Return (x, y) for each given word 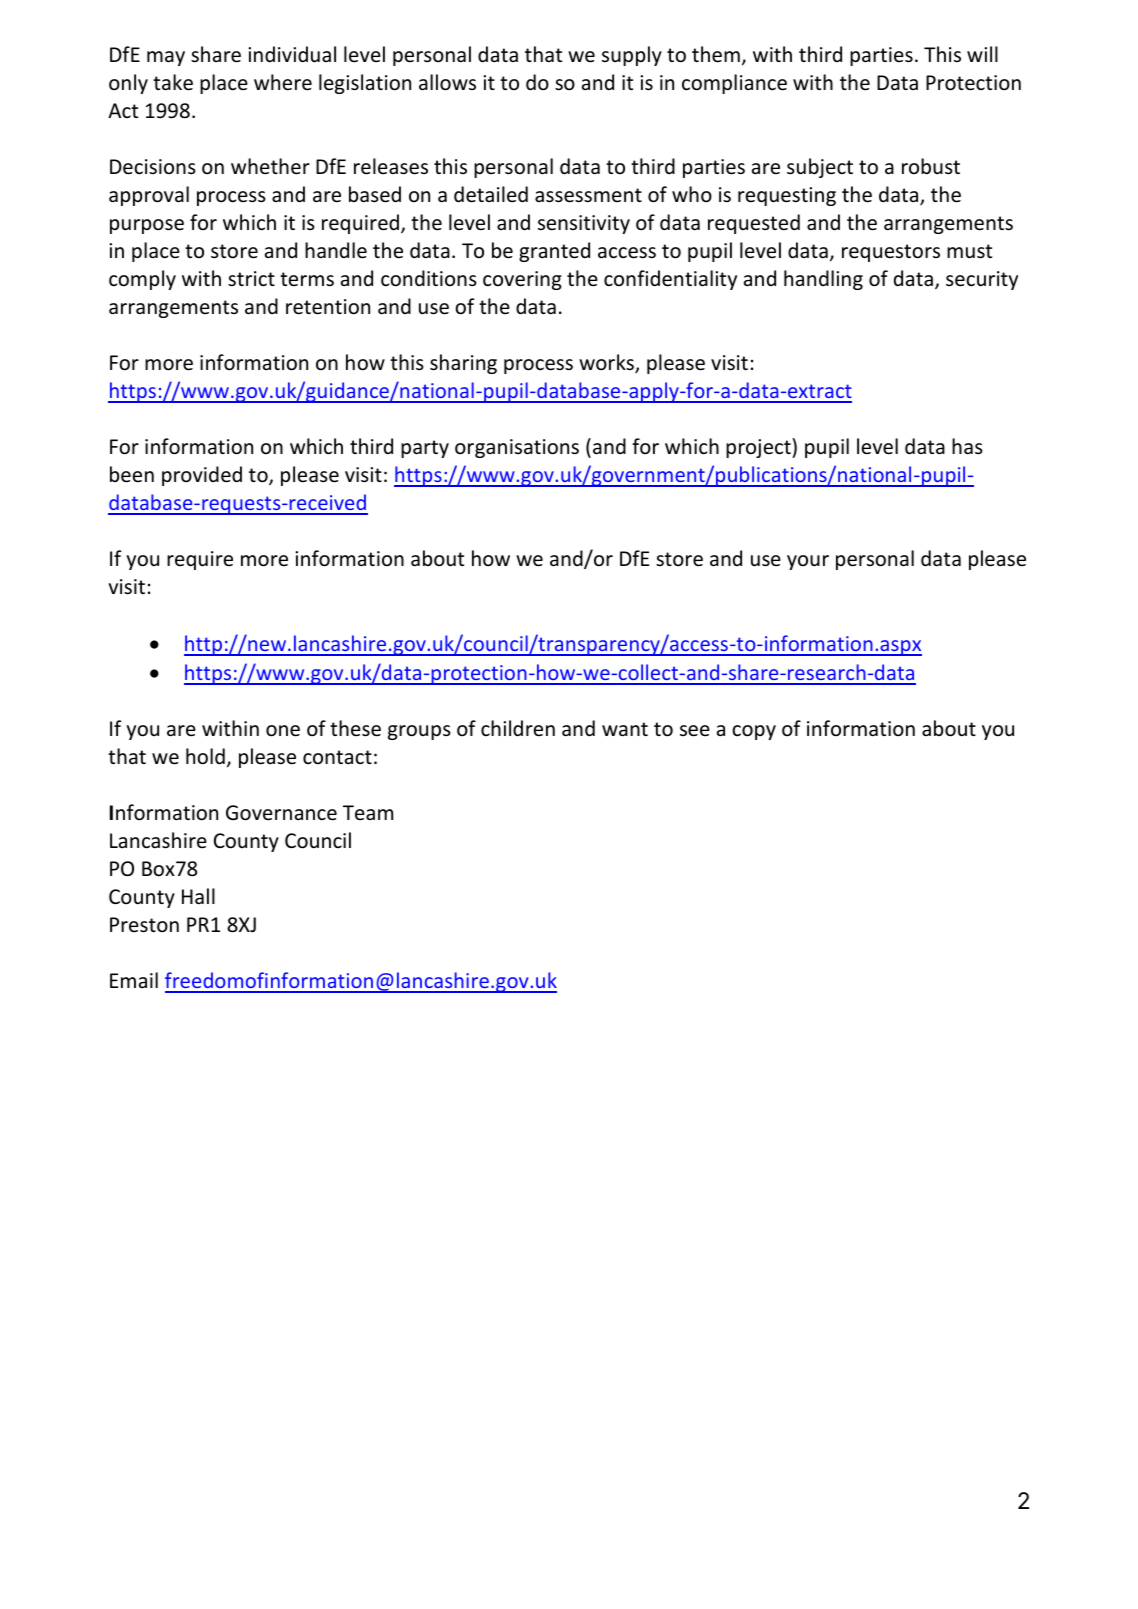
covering (522, 280)
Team (368, 812)
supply (632, 56)
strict (251, 279)
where (283, 82)
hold (205, 756)
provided (202, 476)
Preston (144, 925)
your (808, 562)
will (982, 54)
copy (754, 732)
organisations (517, 448)
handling (823, 280)
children (518, 728)
